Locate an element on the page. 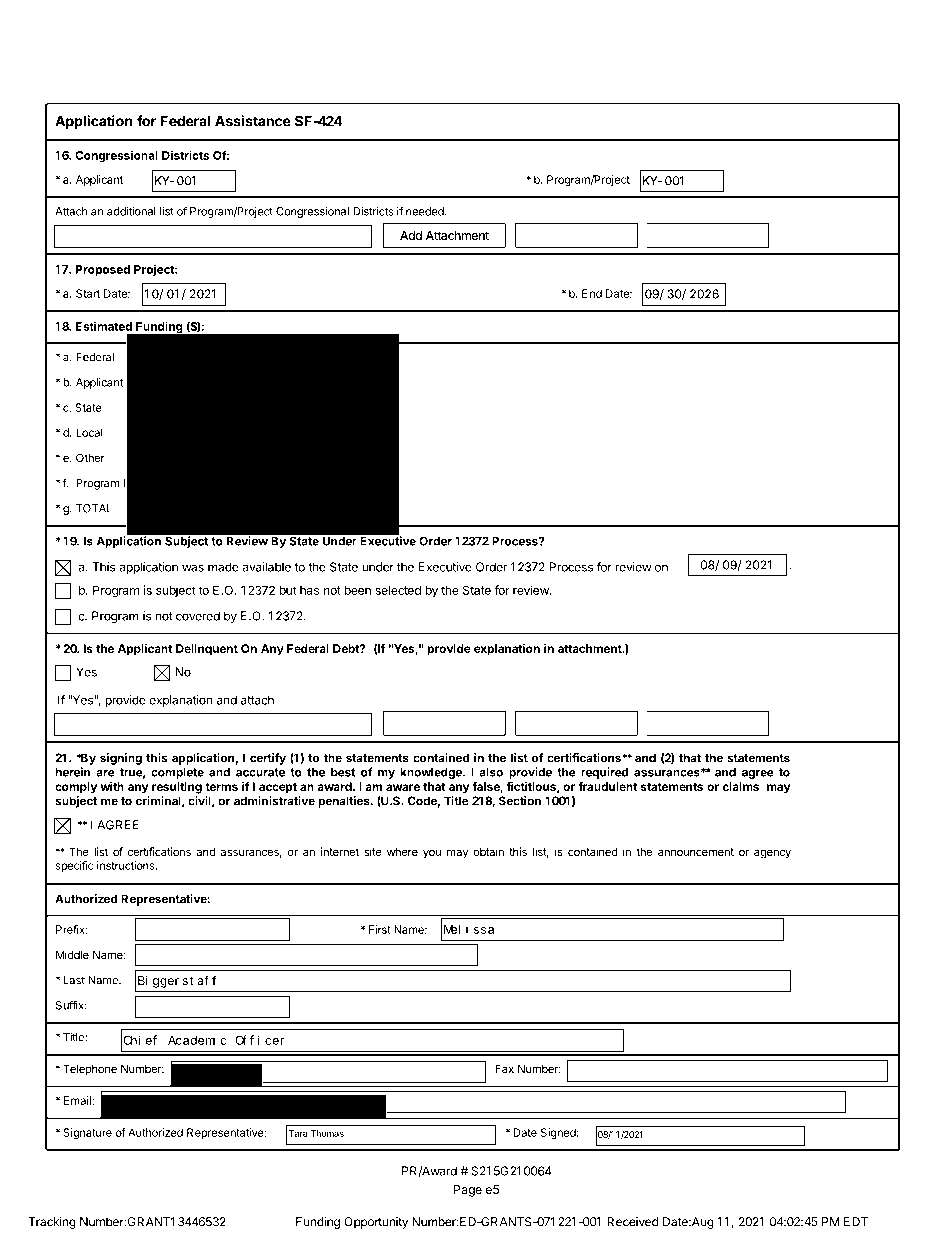 The width and height of the page is (952, 1233). Page is located at coordinates (468, 1191).
